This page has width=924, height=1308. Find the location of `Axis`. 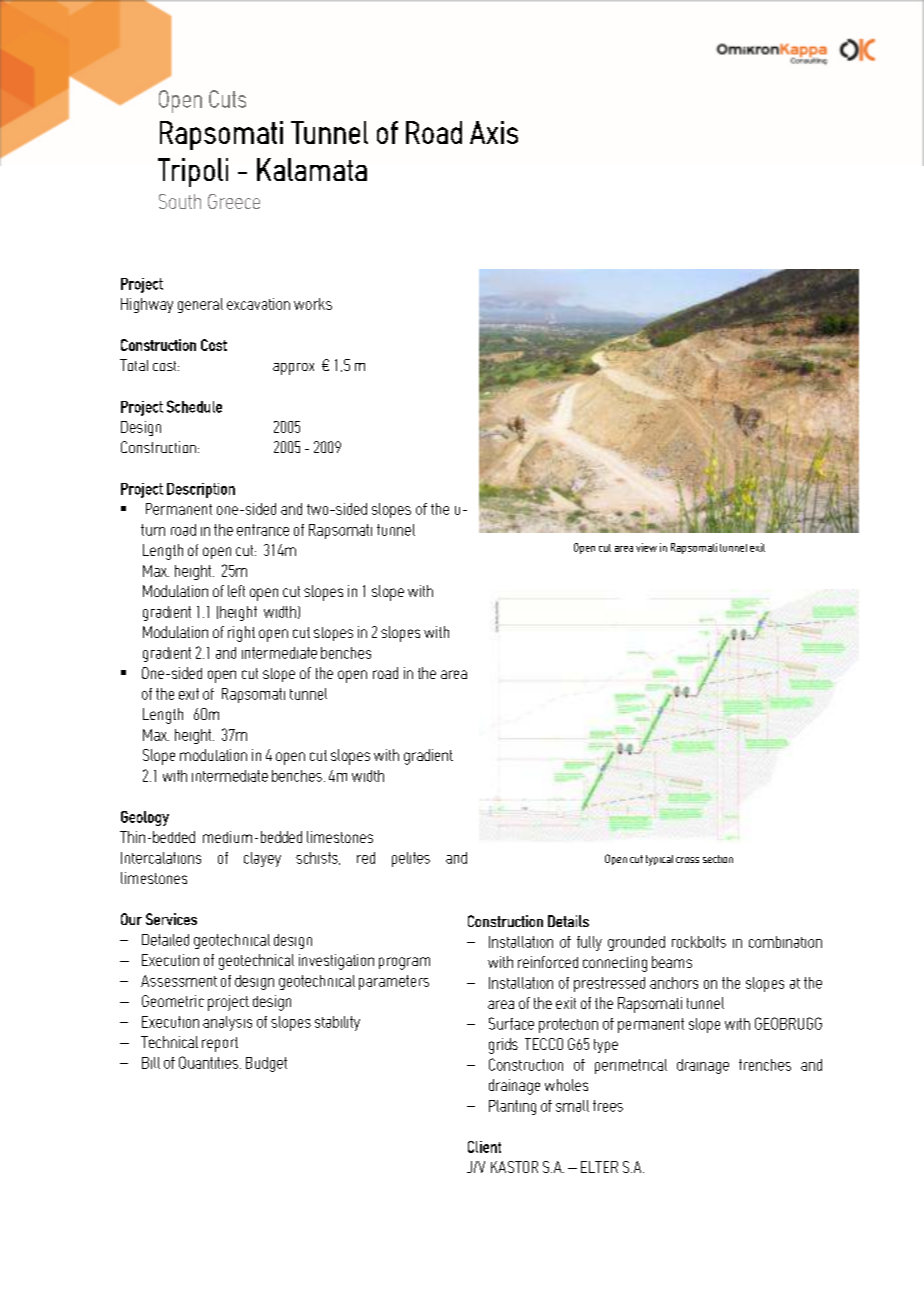

Axis is located at coordinates (494, 132).
